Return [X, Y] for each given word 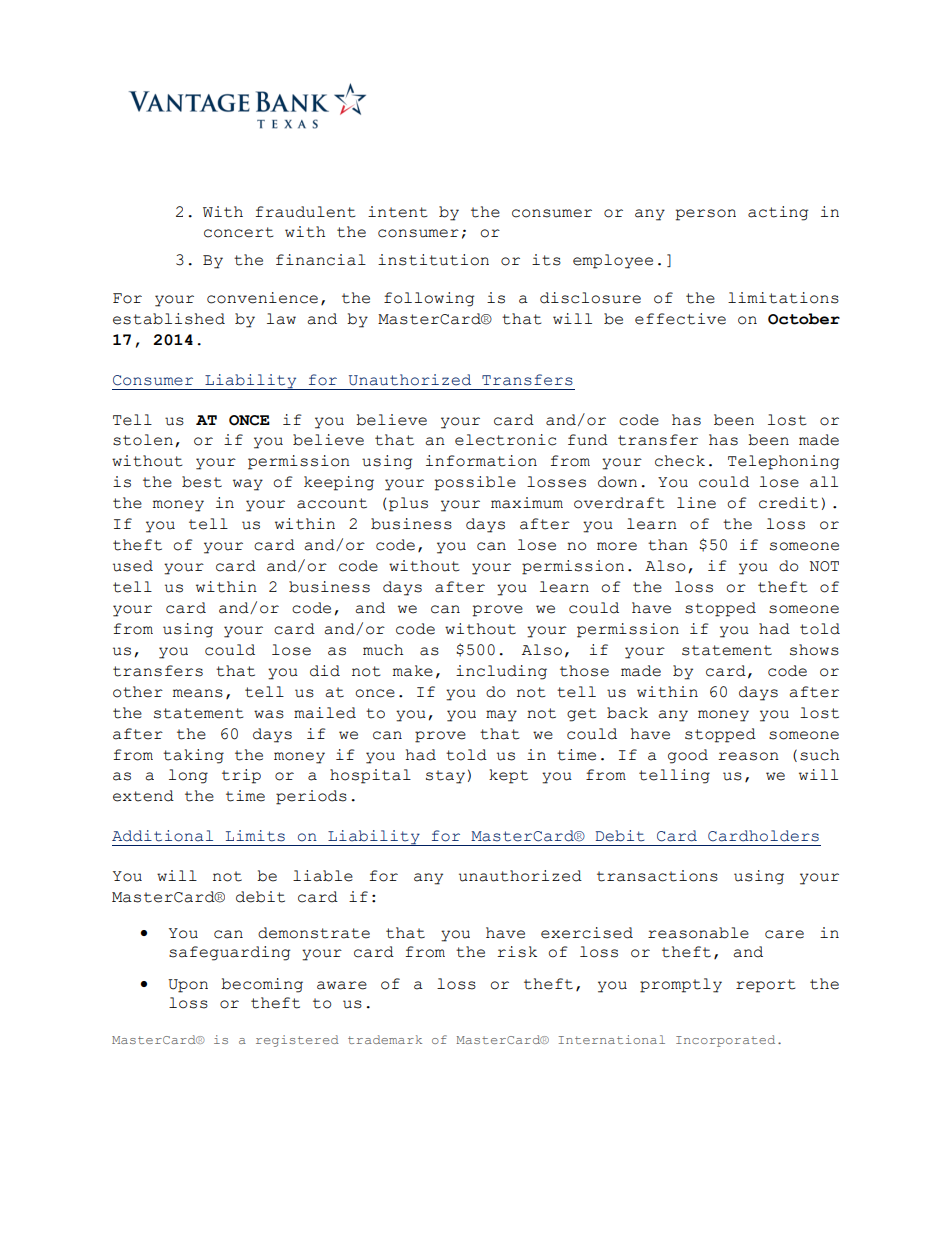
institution [433, 260]
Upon [188, 986]
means [198, 693]
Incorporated [725, 1041]
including [501, 672]
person [706, 215]
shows [814, 650]
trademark [385, 1039]
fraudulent [305, 212]
